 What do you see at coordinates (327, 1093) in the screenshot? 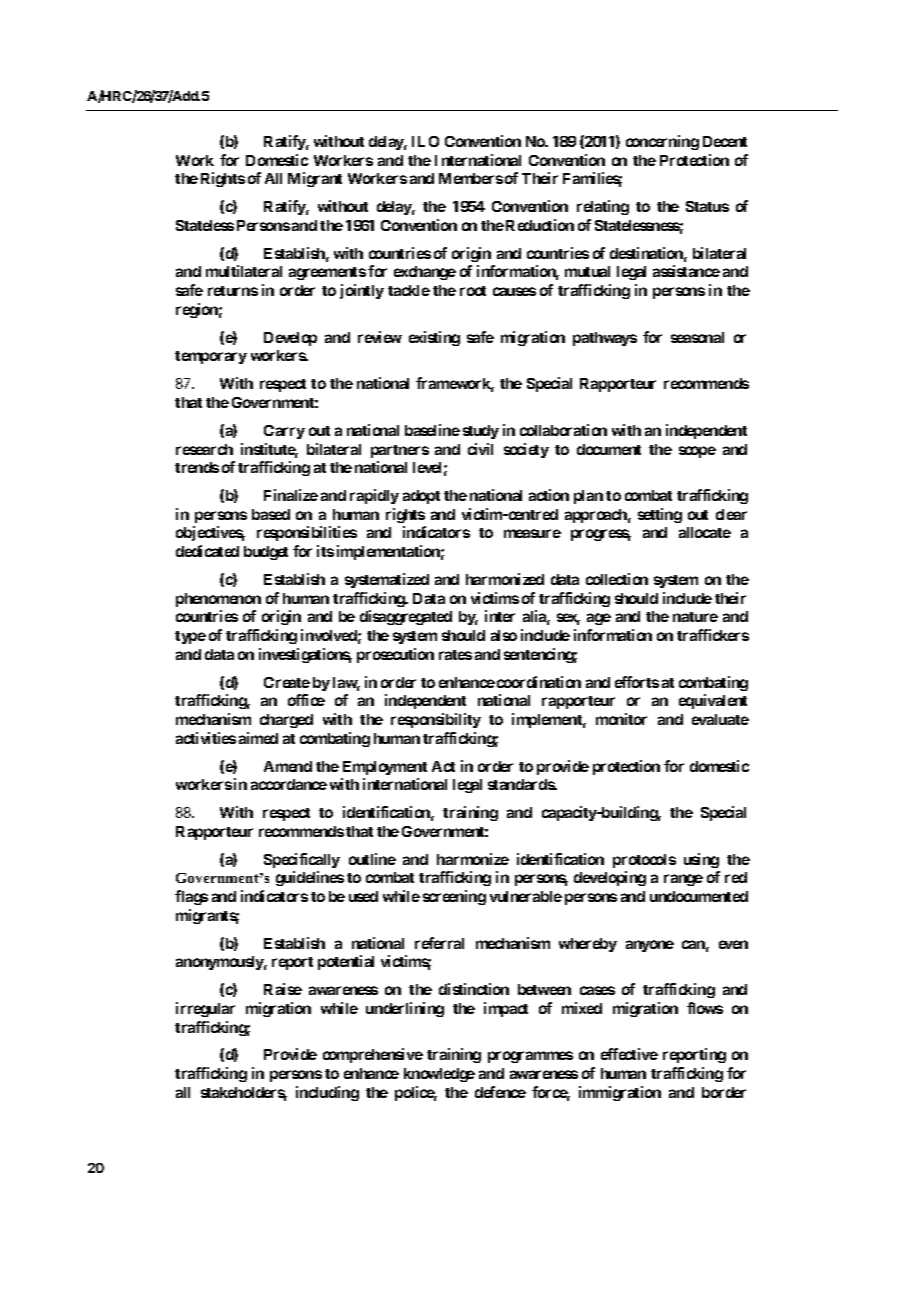
I see `including` at bounding box center [327, 1093].
